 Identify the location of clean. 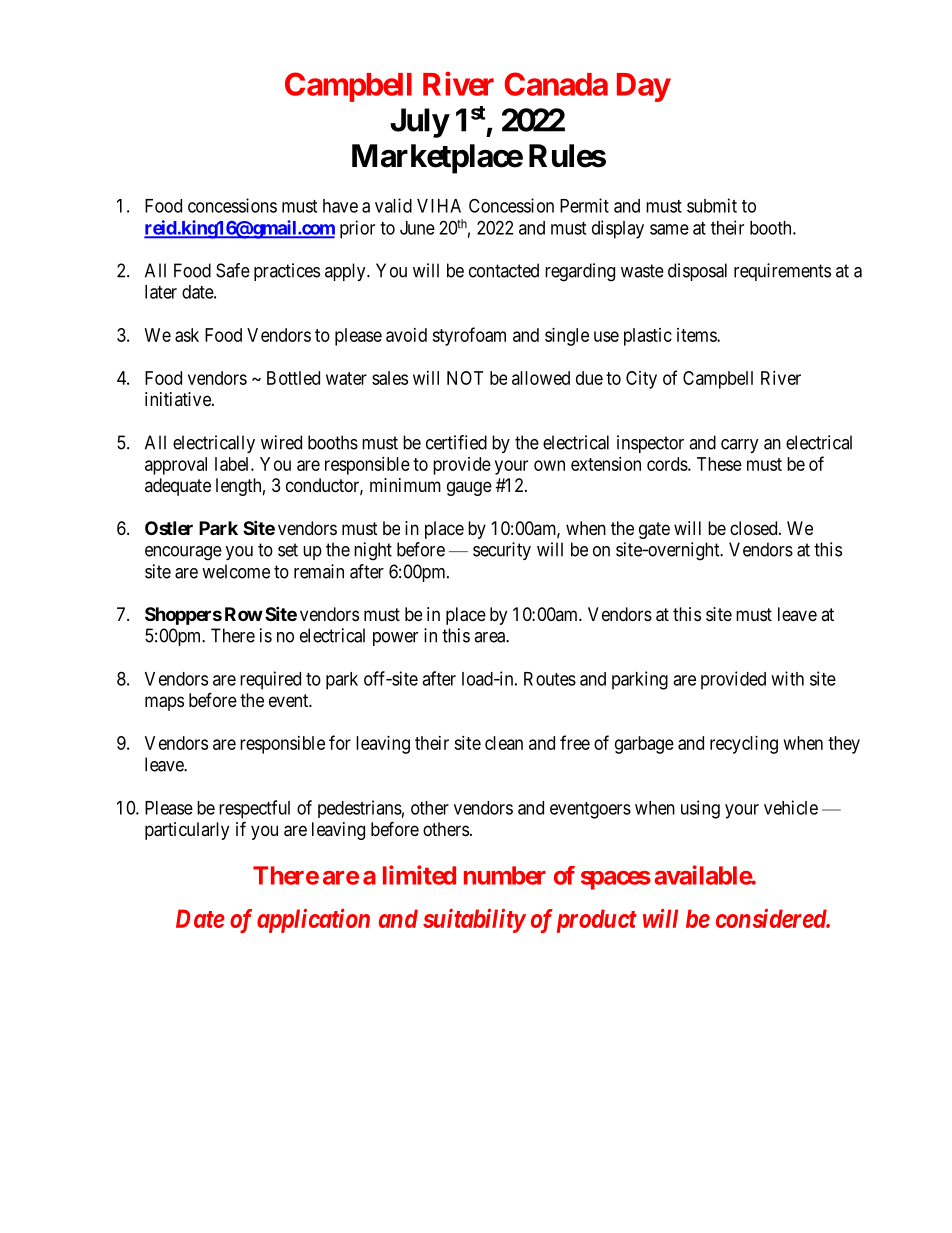
(504, 743).
